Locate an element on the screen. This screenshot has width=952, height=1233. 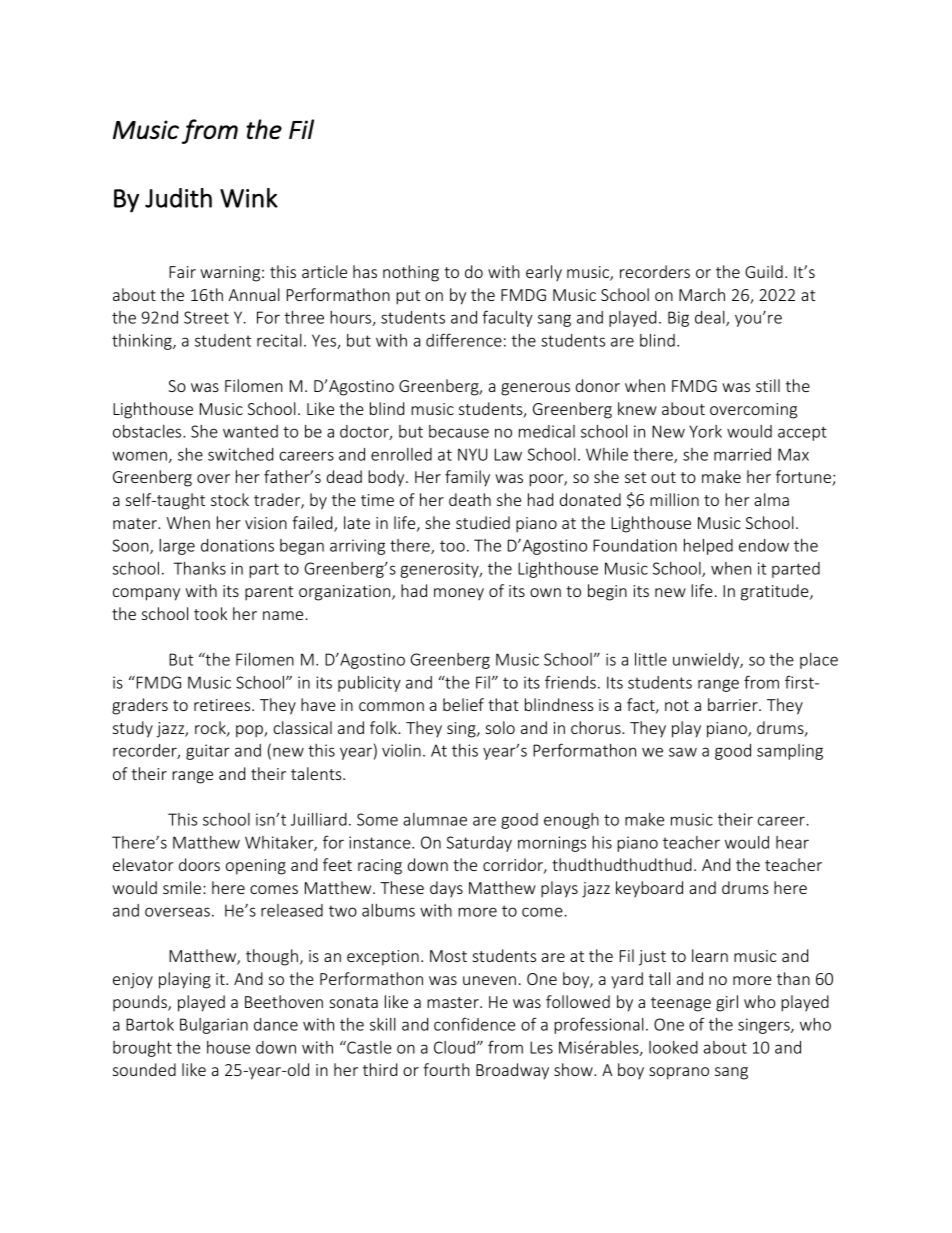
nothing is located at coordinates (411, 273).
